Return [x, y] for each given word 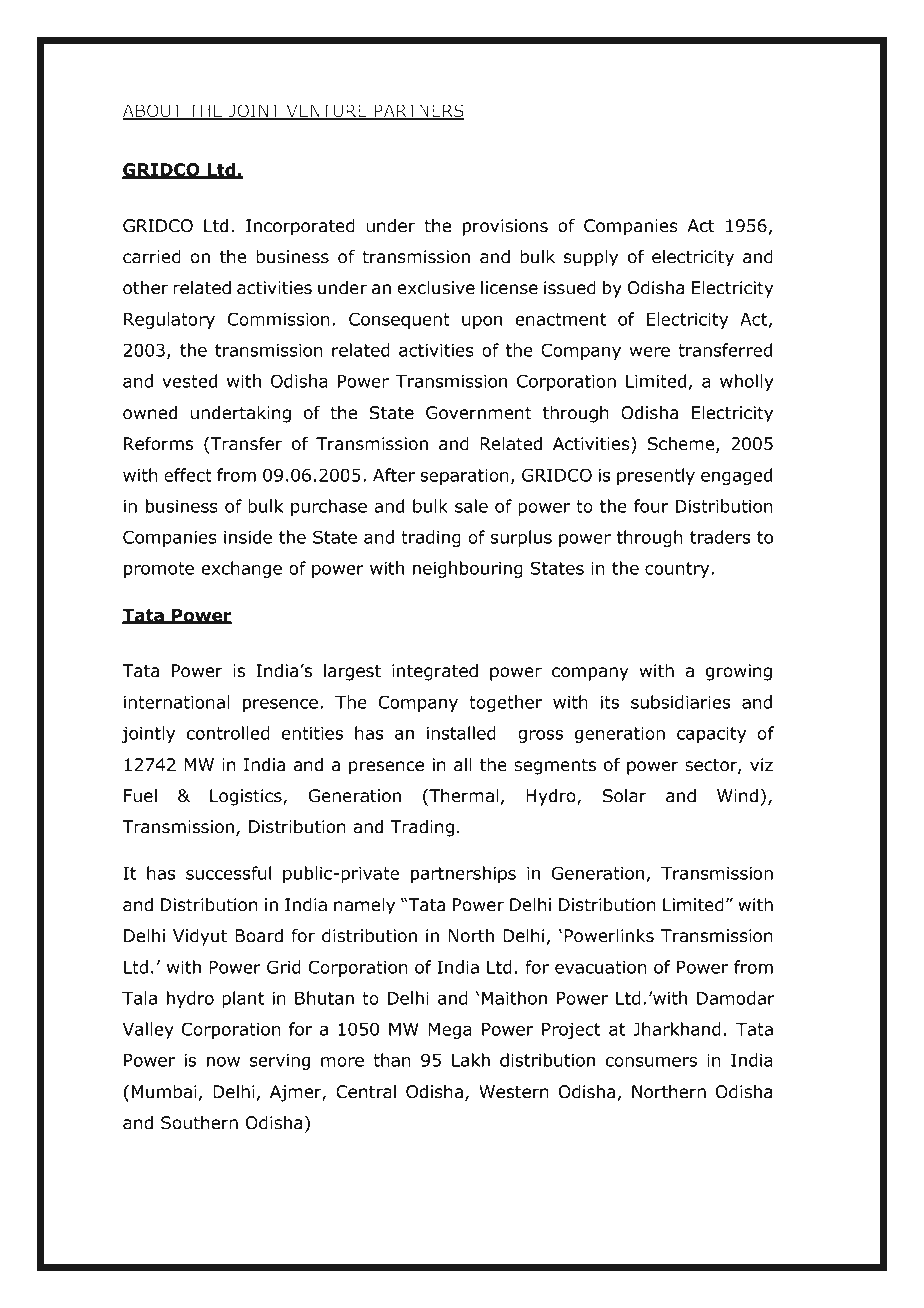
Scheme [682, 445]
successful [228, 873]
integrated [435, 672]
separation [464, 477]
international [176, 702]
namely [364, 906]
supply [591, 258]
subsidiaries [681, 702]
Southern [199, 1123]
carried [152, 257]
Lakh [471, 1060]
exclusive [436, 288]
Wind [737, 796]
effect [188, 475]
